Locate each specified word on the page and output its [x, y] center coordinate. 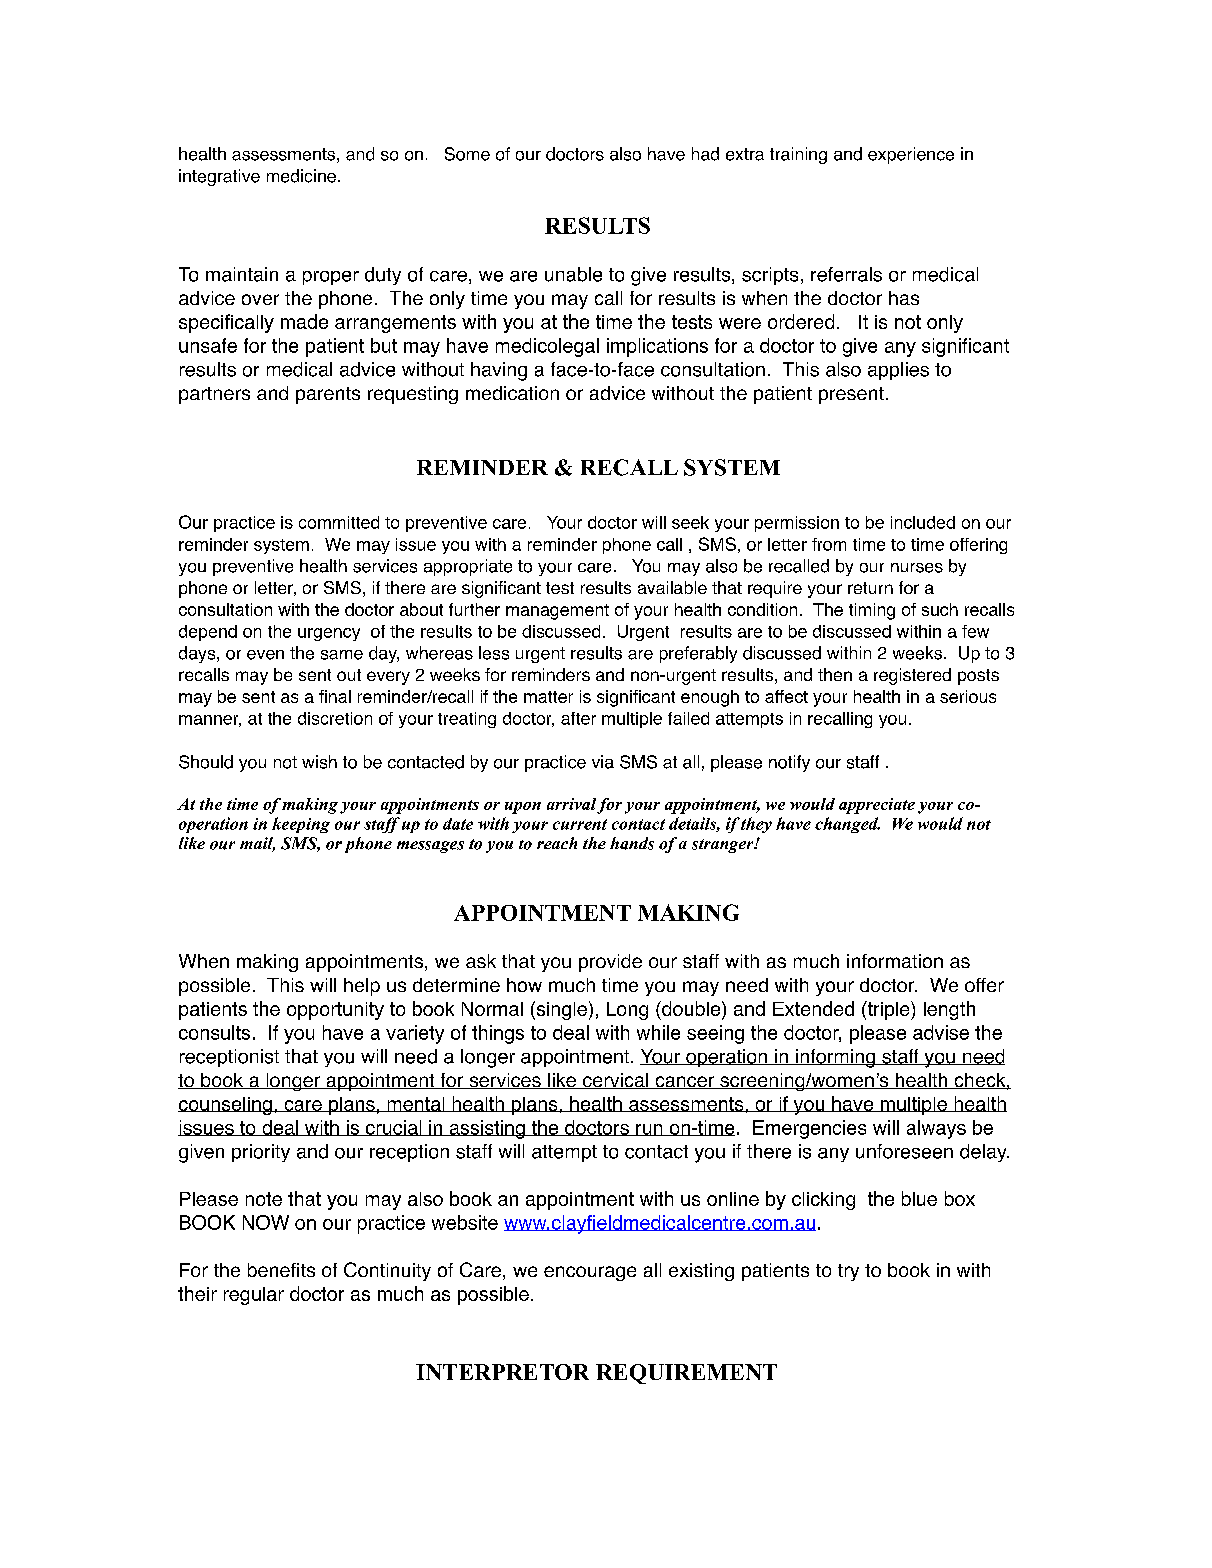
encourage [590, 1273]
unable [573, 274]
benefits [281, 1270]
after [578, 718]
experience [911, 155]
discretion [335, 718]
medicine [301, 176]
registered [912, 676]
